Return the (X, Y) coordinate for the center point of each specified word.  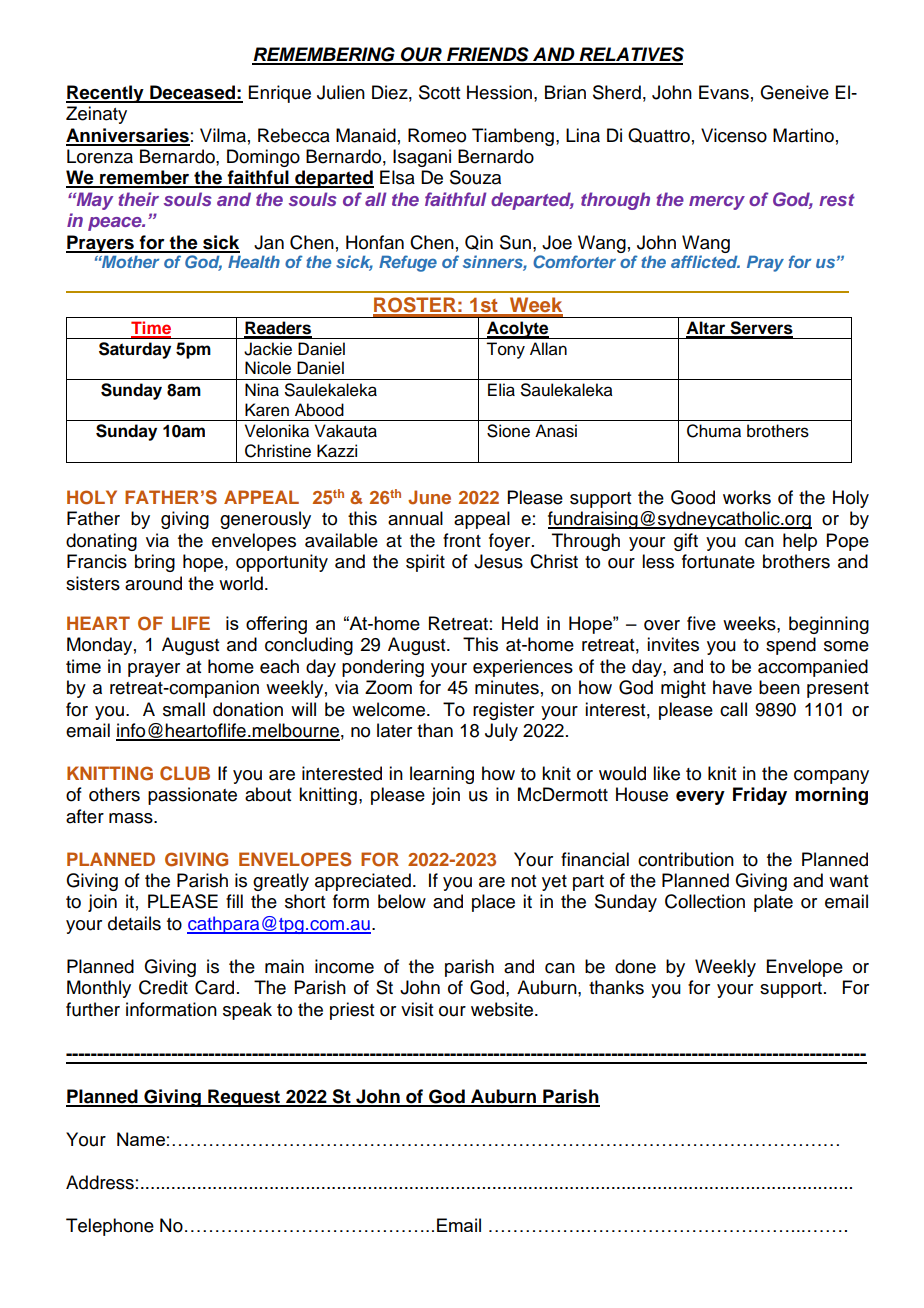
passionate (192, 796)
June (429, 497)
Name (141, 1139)
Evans (724, 92)
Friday (760, 796)
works (747, 497)
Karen (267, 410)
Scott (439, 92)
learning (442, 775)
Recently (106, 94)
